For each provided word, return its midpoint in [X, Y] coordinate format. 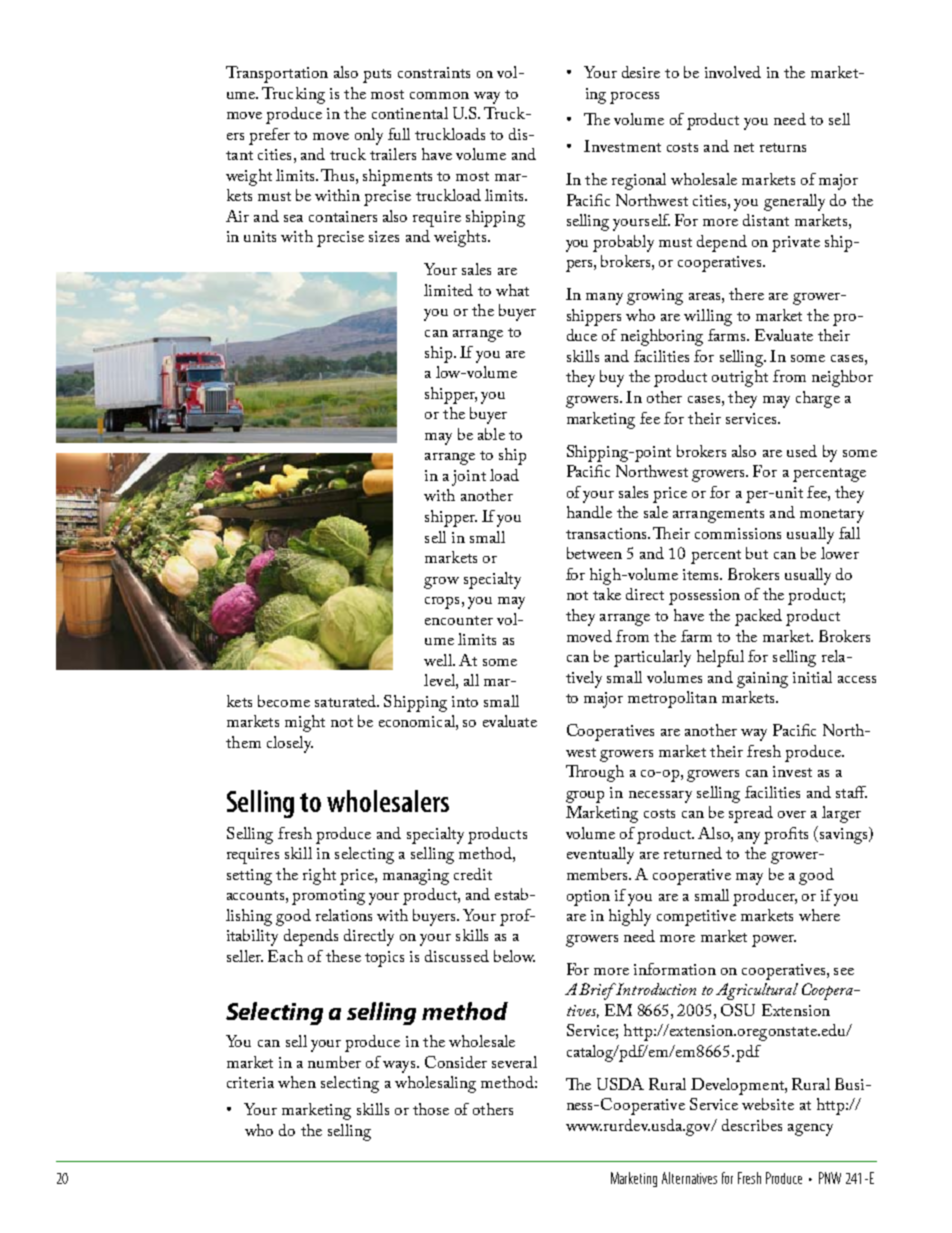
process [634, 98]
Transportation [277, 74]
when [297, 1082]
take [607, 594]
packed [758, 617]
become [284, 701]
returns [783, 147]
